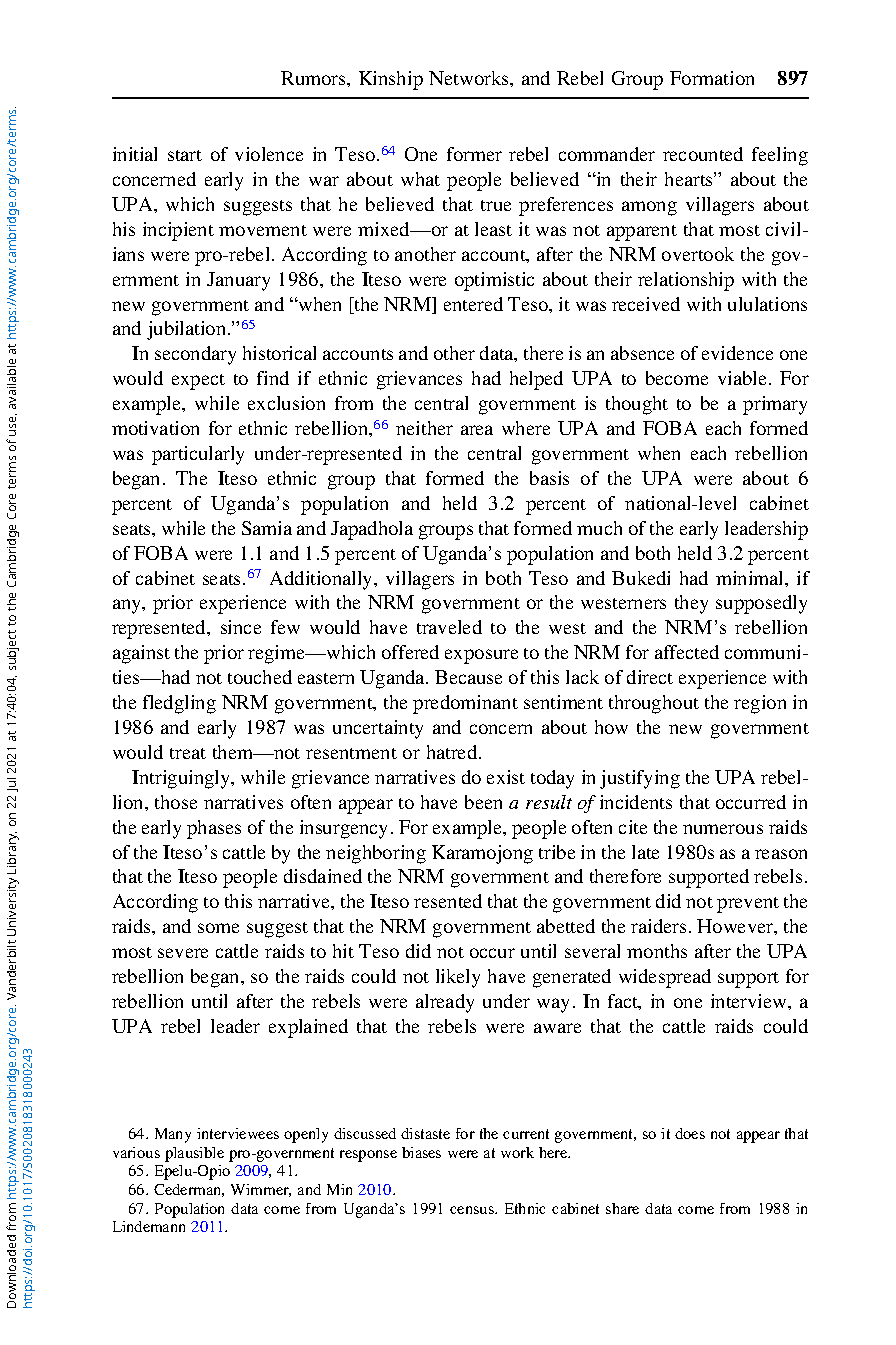  I want to click on traveled, so click(449, 627).
